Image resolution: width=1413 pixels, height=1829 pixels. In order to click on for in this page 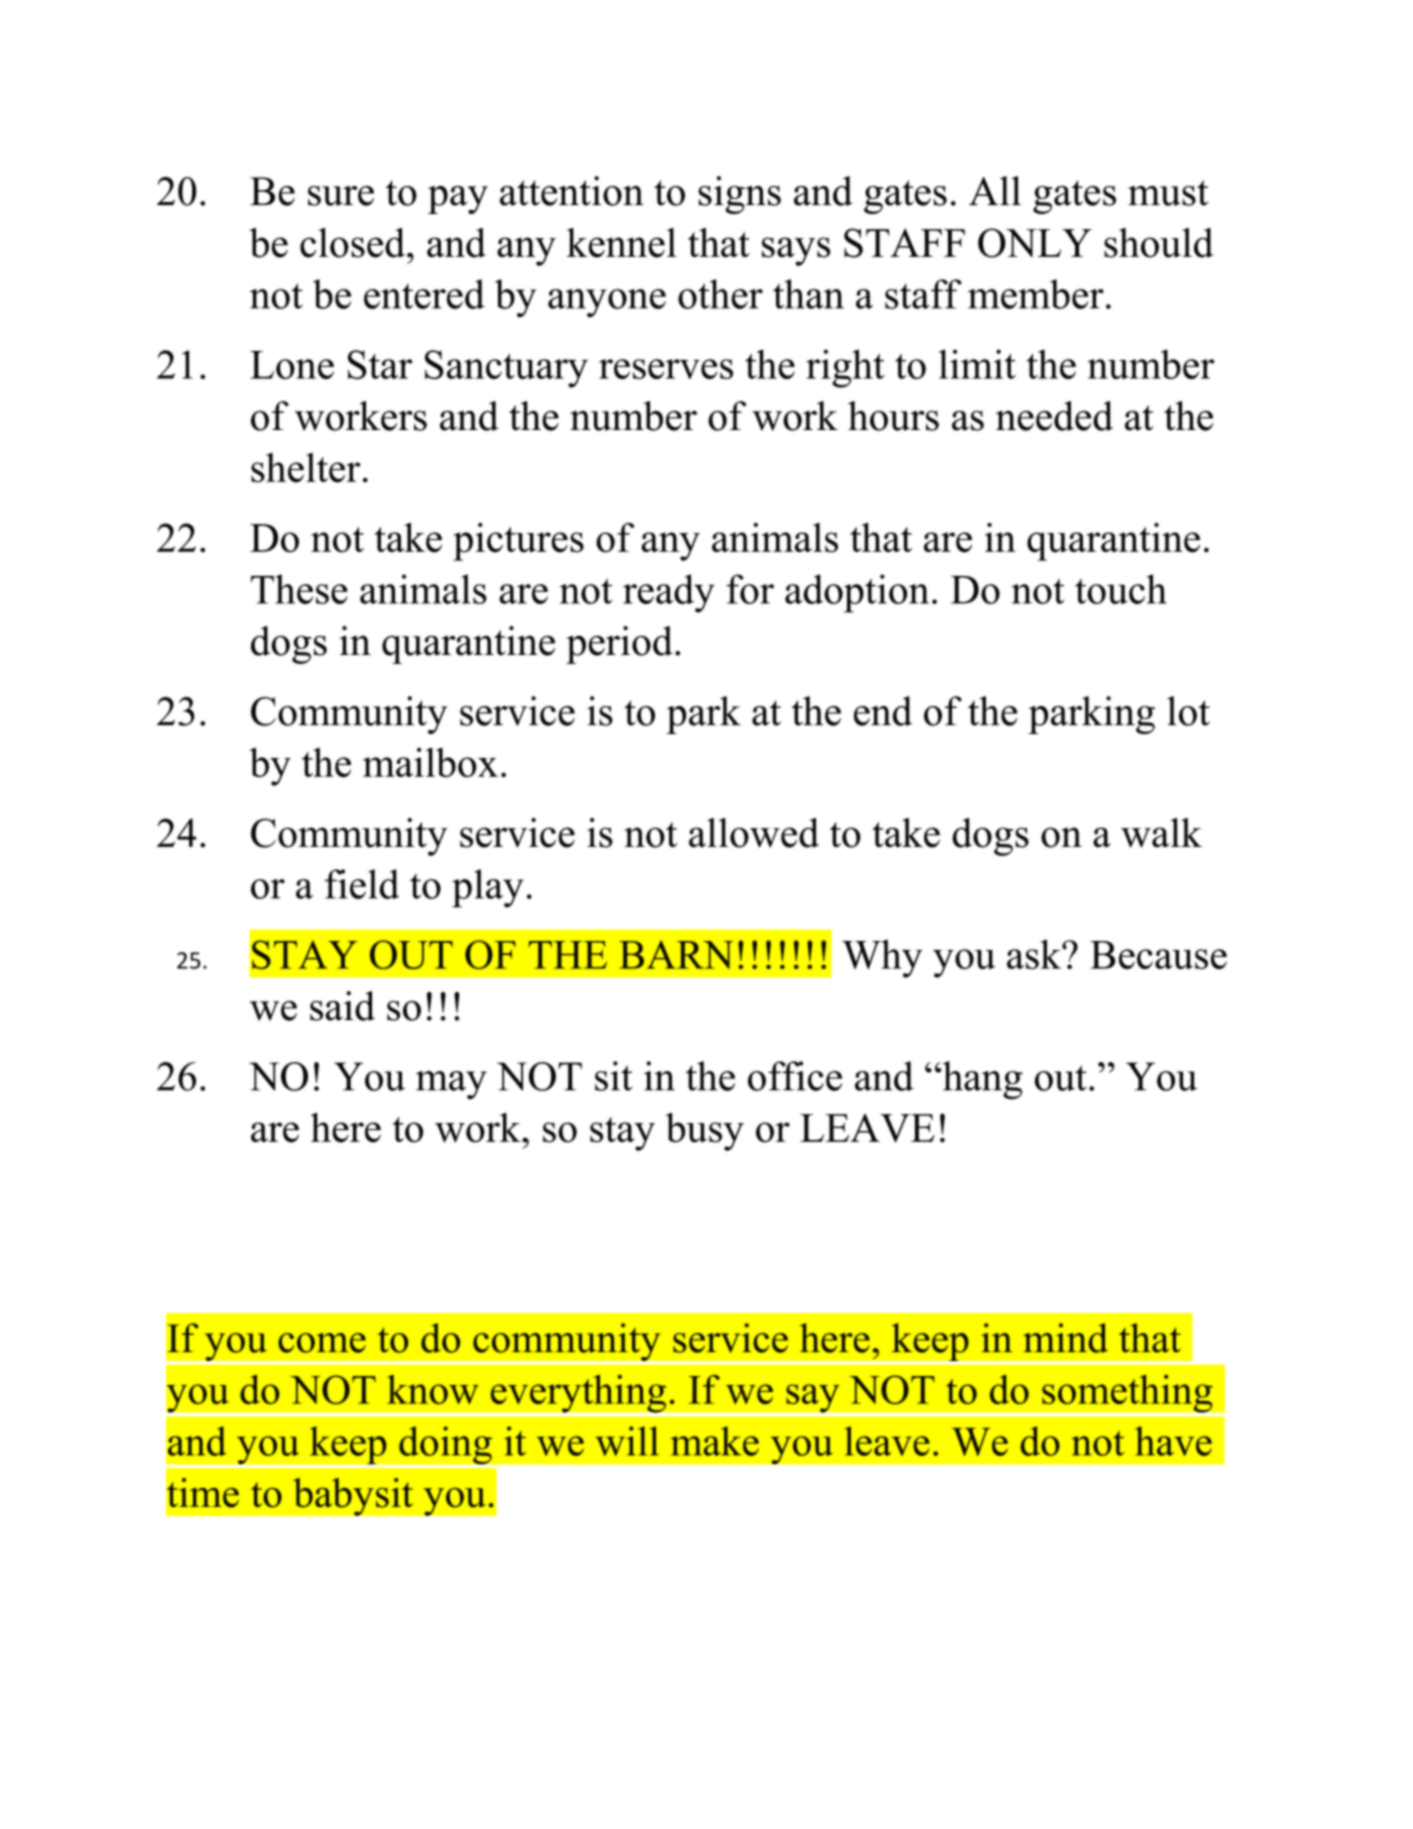, I will do `click(750, 589)`.
